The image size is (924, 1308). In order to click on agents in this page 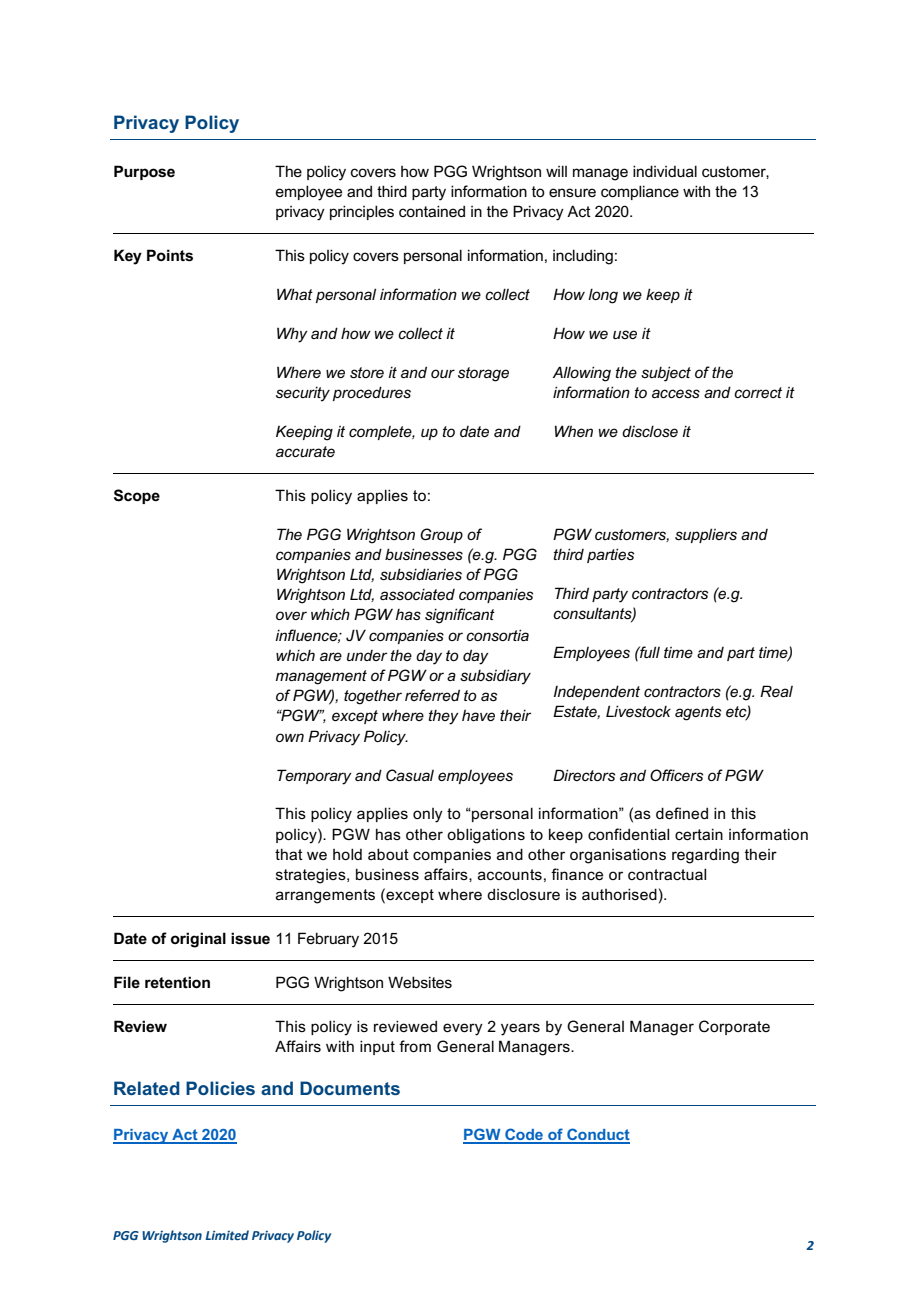, I will do `click(698, 713)`.
